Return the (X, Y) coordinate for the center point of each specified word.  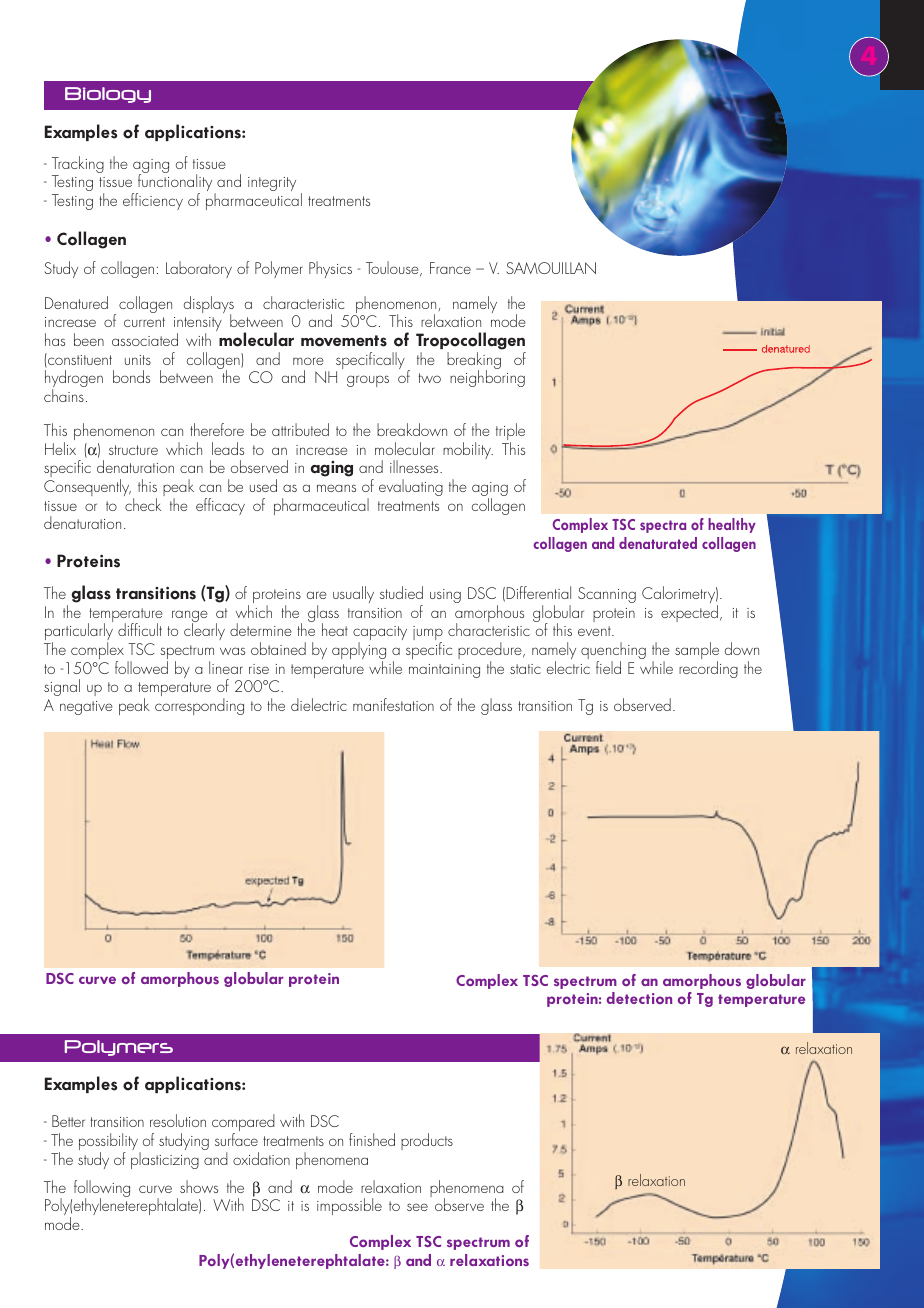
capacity (380, 635)
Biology (108, 95)
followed (141, 667)
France (450, 268)
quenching (613, 652)
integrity (272, 184)
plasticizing (165, 1160)
